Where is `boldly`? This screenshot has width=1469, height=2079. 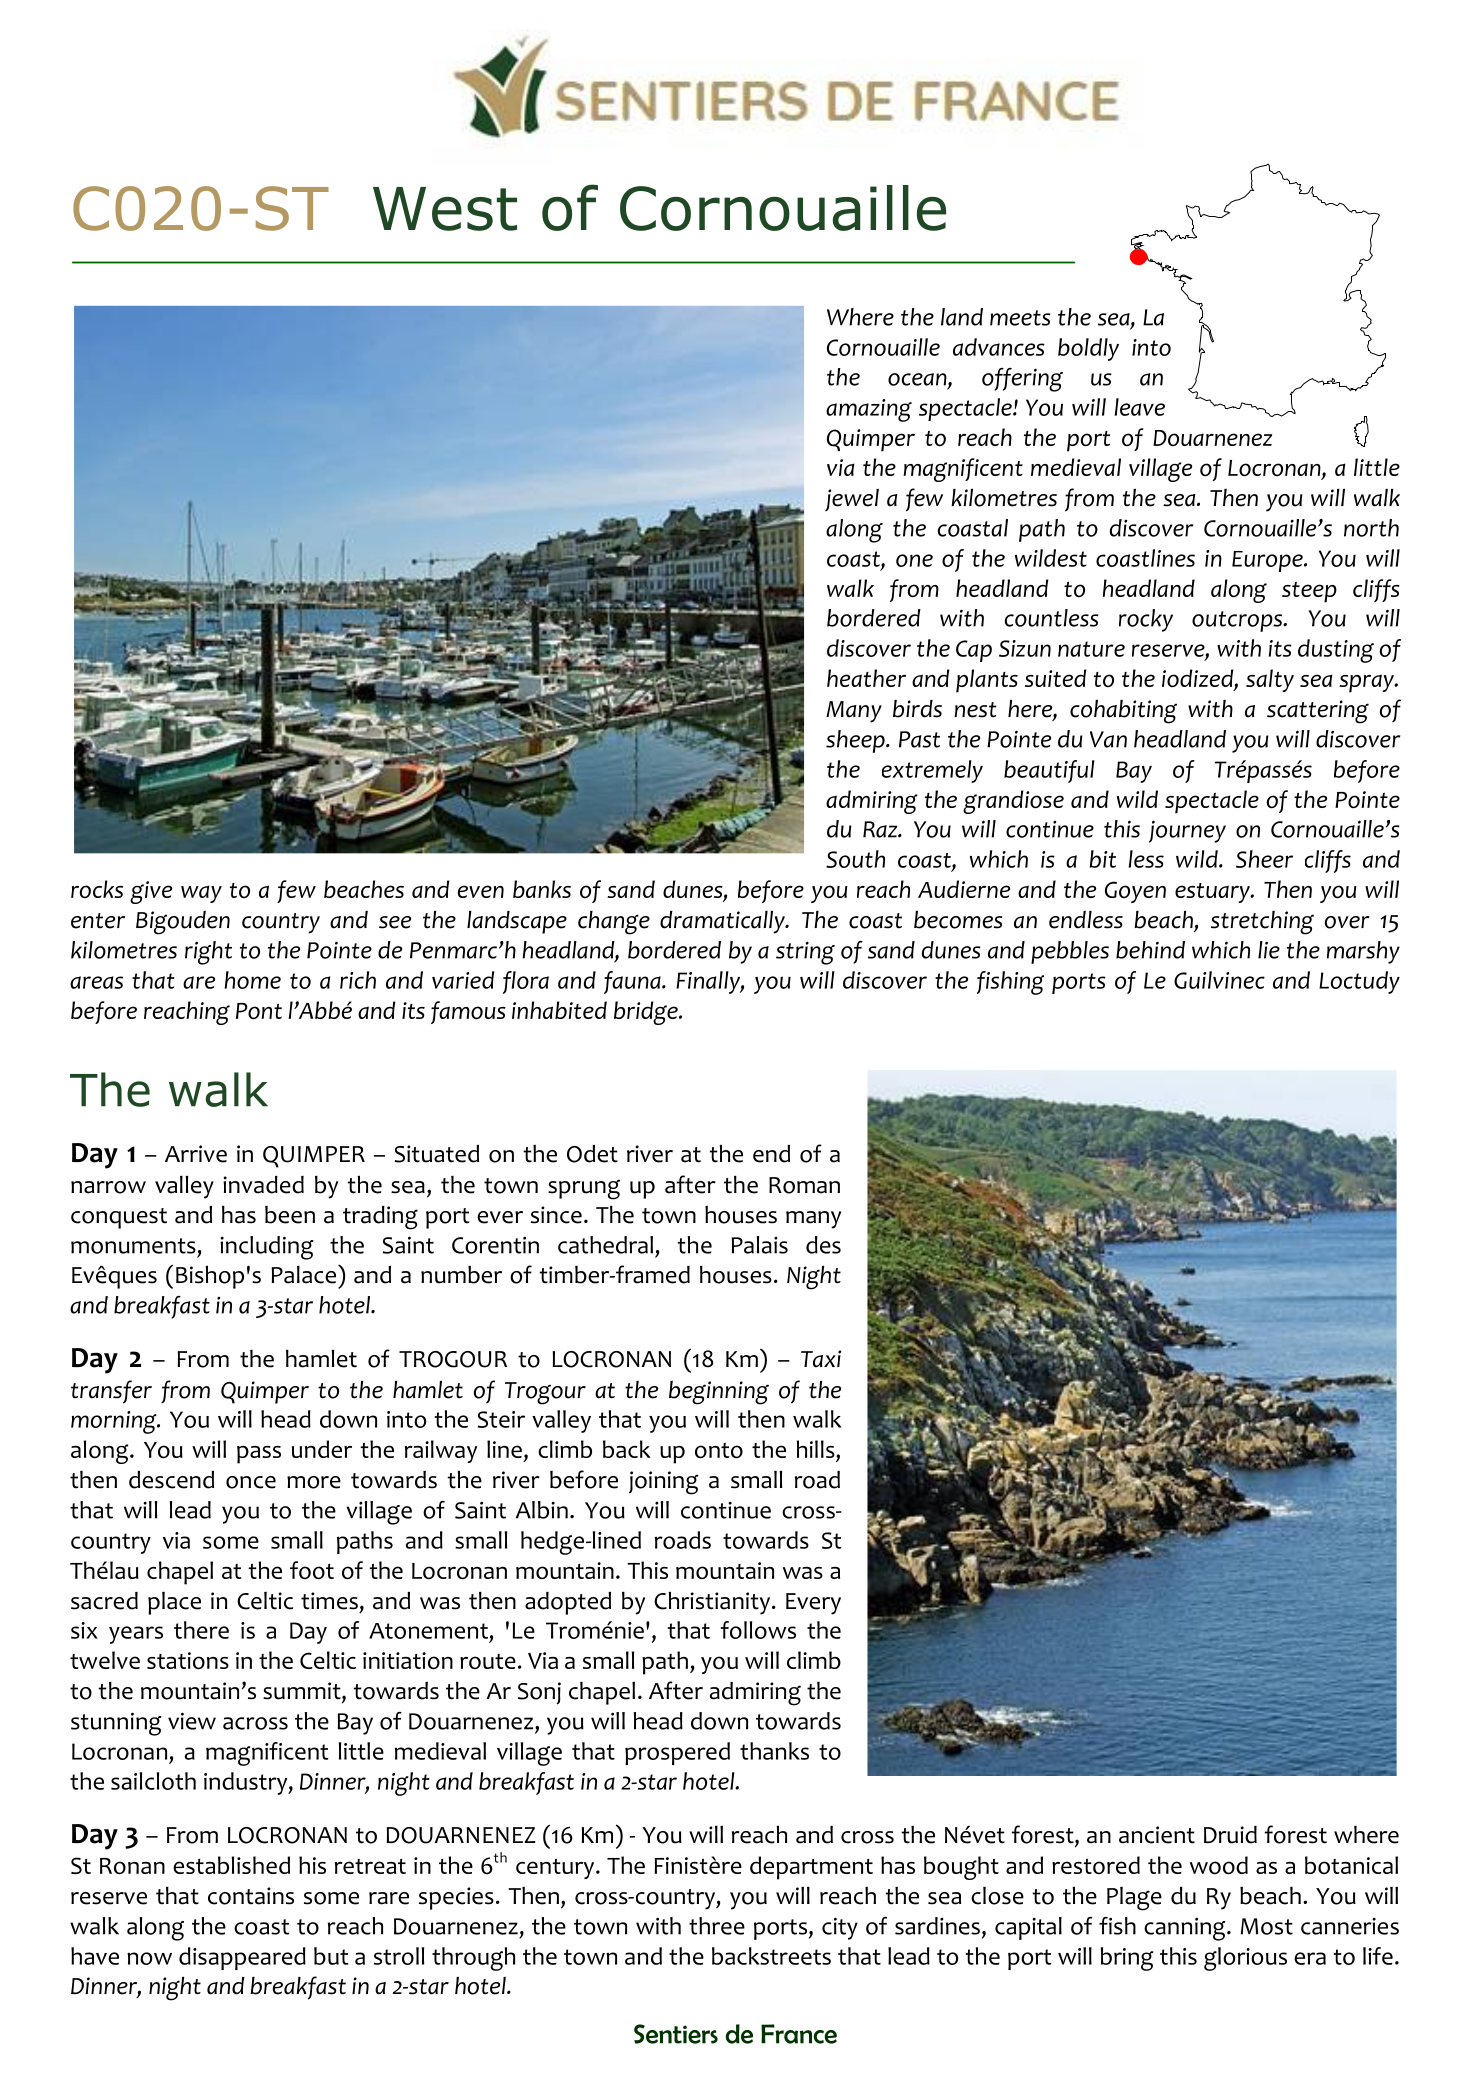 boldly is located at coordinates (1088, 349).
